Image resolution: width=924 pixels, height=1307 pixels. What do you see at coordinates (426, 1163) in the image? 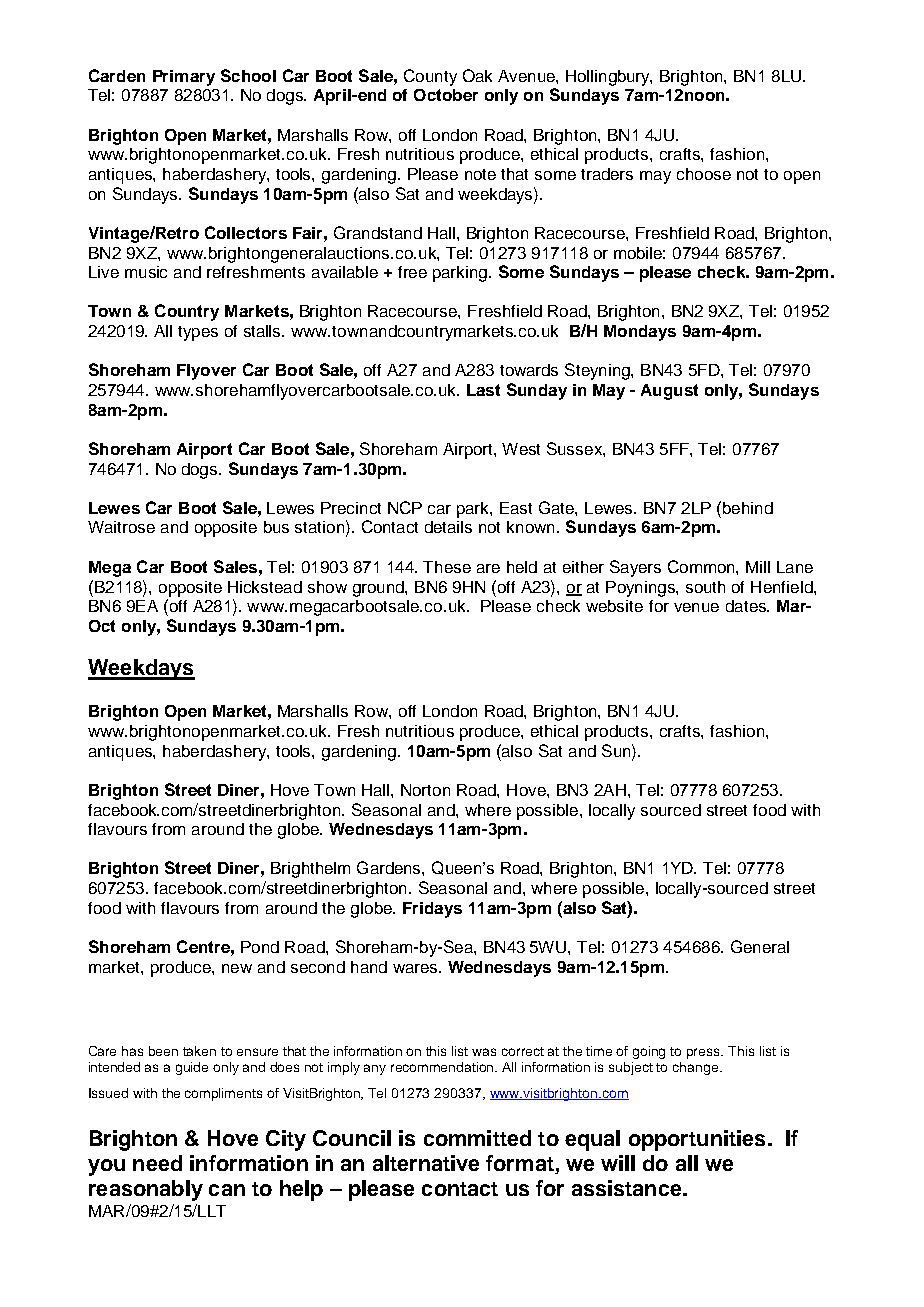
I see `alternative` at bounding box center [426, 1163].
